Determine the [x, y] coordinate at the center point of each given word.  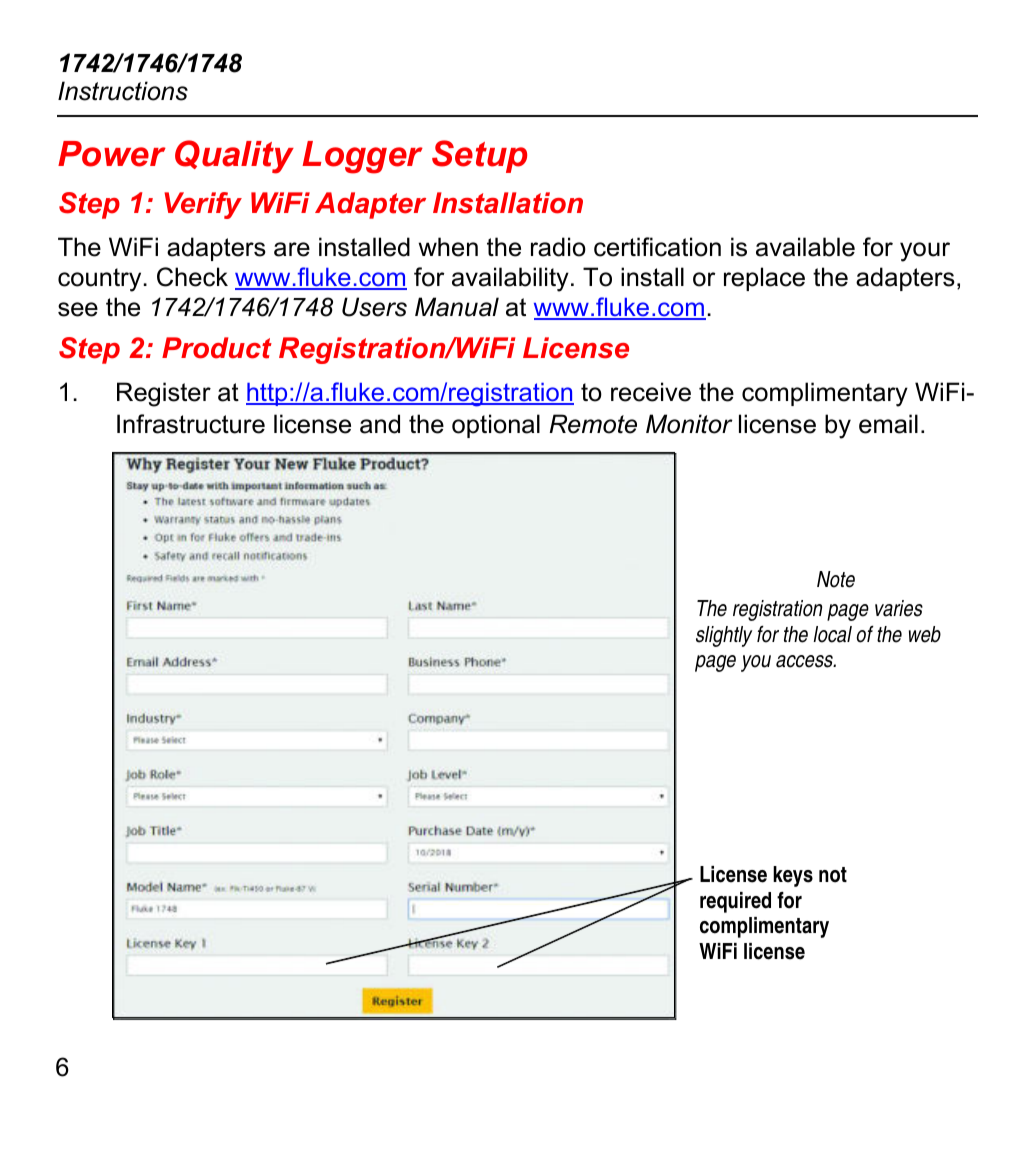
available [805, 247]
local [832, 634]
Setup [479, 156]
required [735, 902]
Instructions [123, 91]
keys [793, 876]
